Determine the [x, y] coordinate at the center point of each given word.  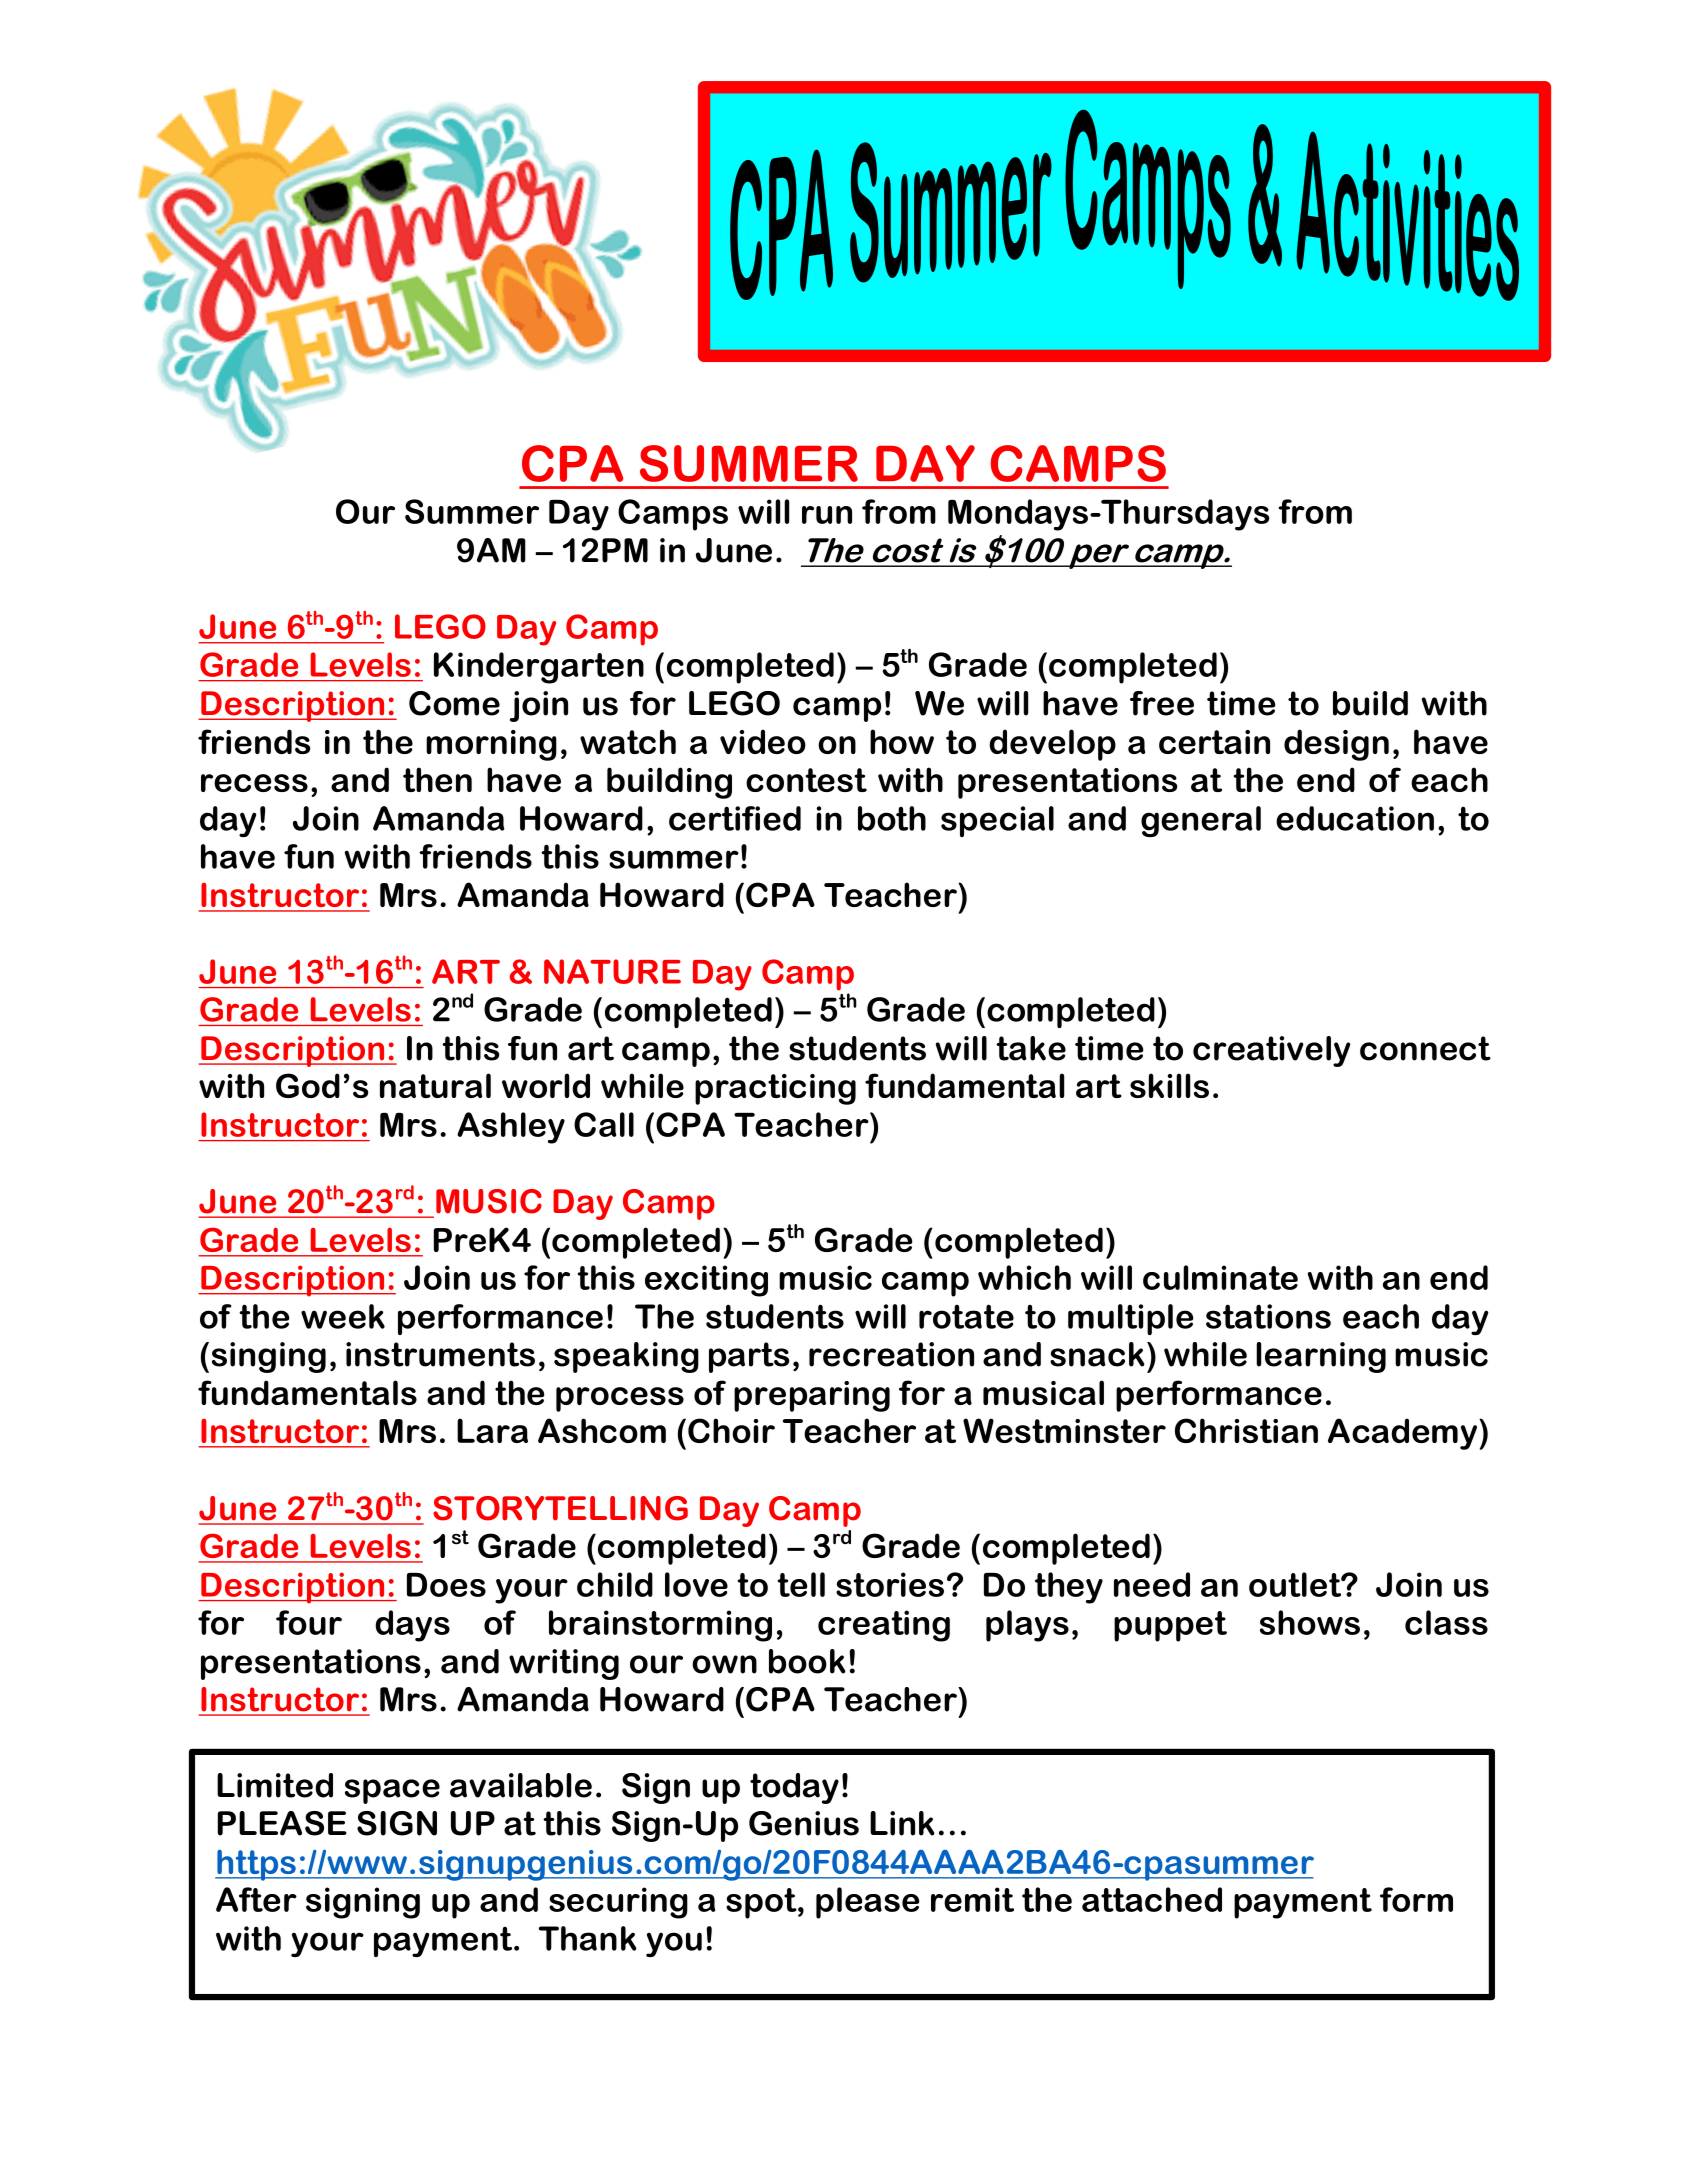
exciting [706, 1281]
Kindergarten [539, 668]
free [1162, 703]
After [256, 1899]
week [343, 1316]
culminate [1220, 1277]
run [827, 515]
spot [762, 1903]
